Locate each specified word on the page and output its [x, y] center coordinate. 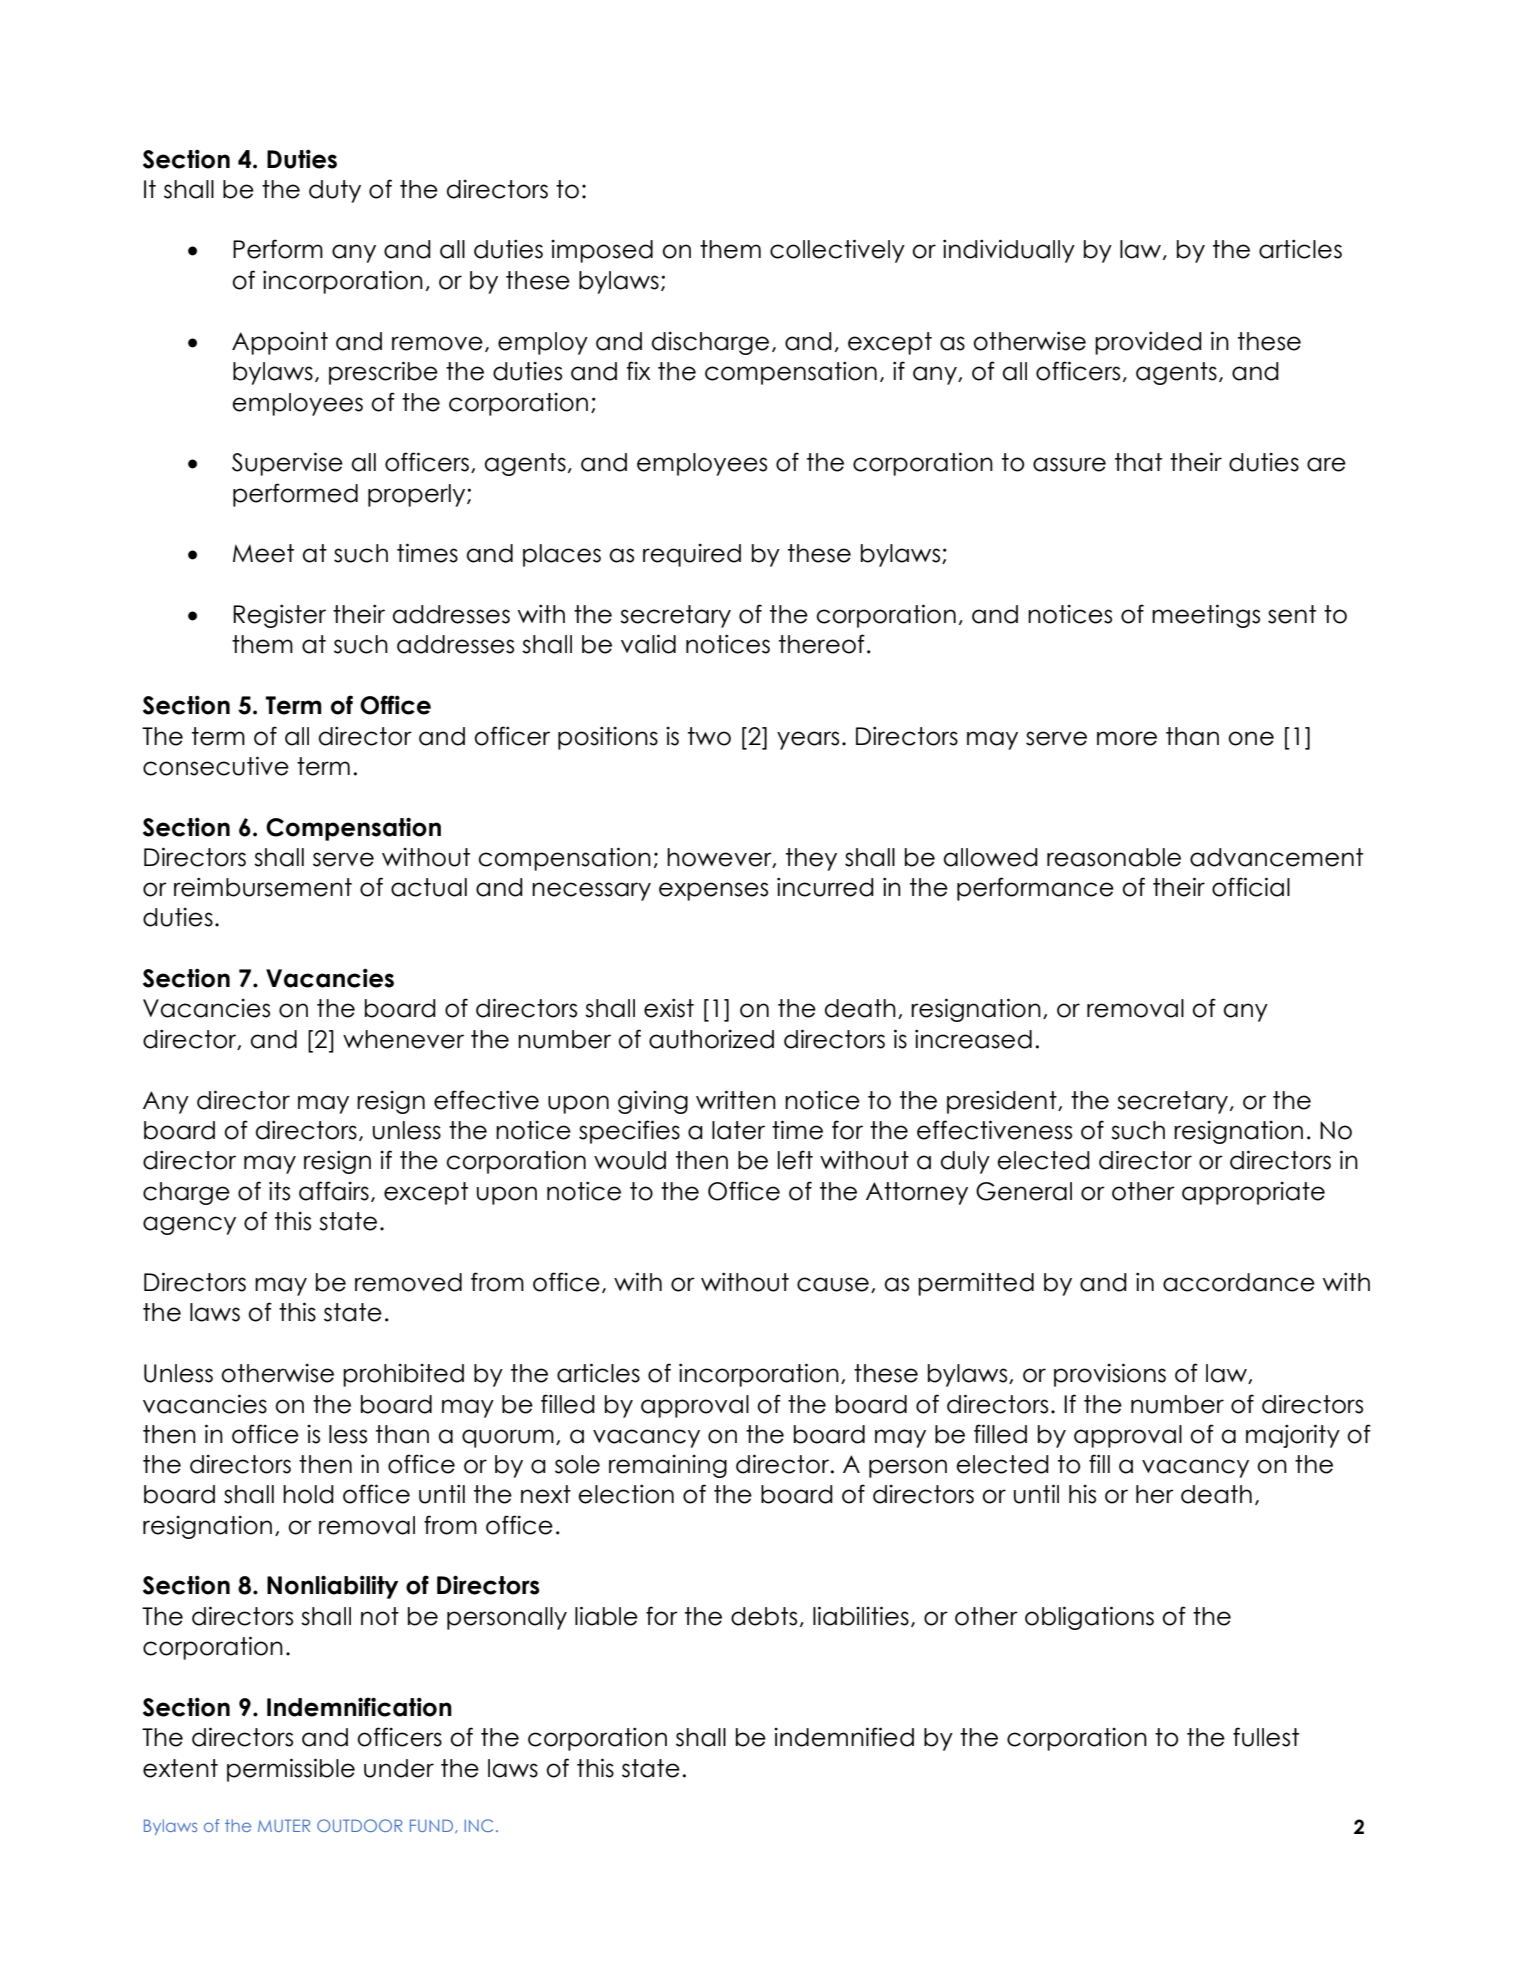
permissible [291, 1770]
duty [335, 191]
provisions [1110, 1375]
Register [279, 616]
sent [1292, 614]
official [1251, 887]
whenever [403, 1039]
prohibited [403, 1375]
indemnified [844, 1737]
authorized [711, 1039]
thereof [822, 644]
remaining [668, 1466]
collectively [837, 251]
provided [1148, 343]
